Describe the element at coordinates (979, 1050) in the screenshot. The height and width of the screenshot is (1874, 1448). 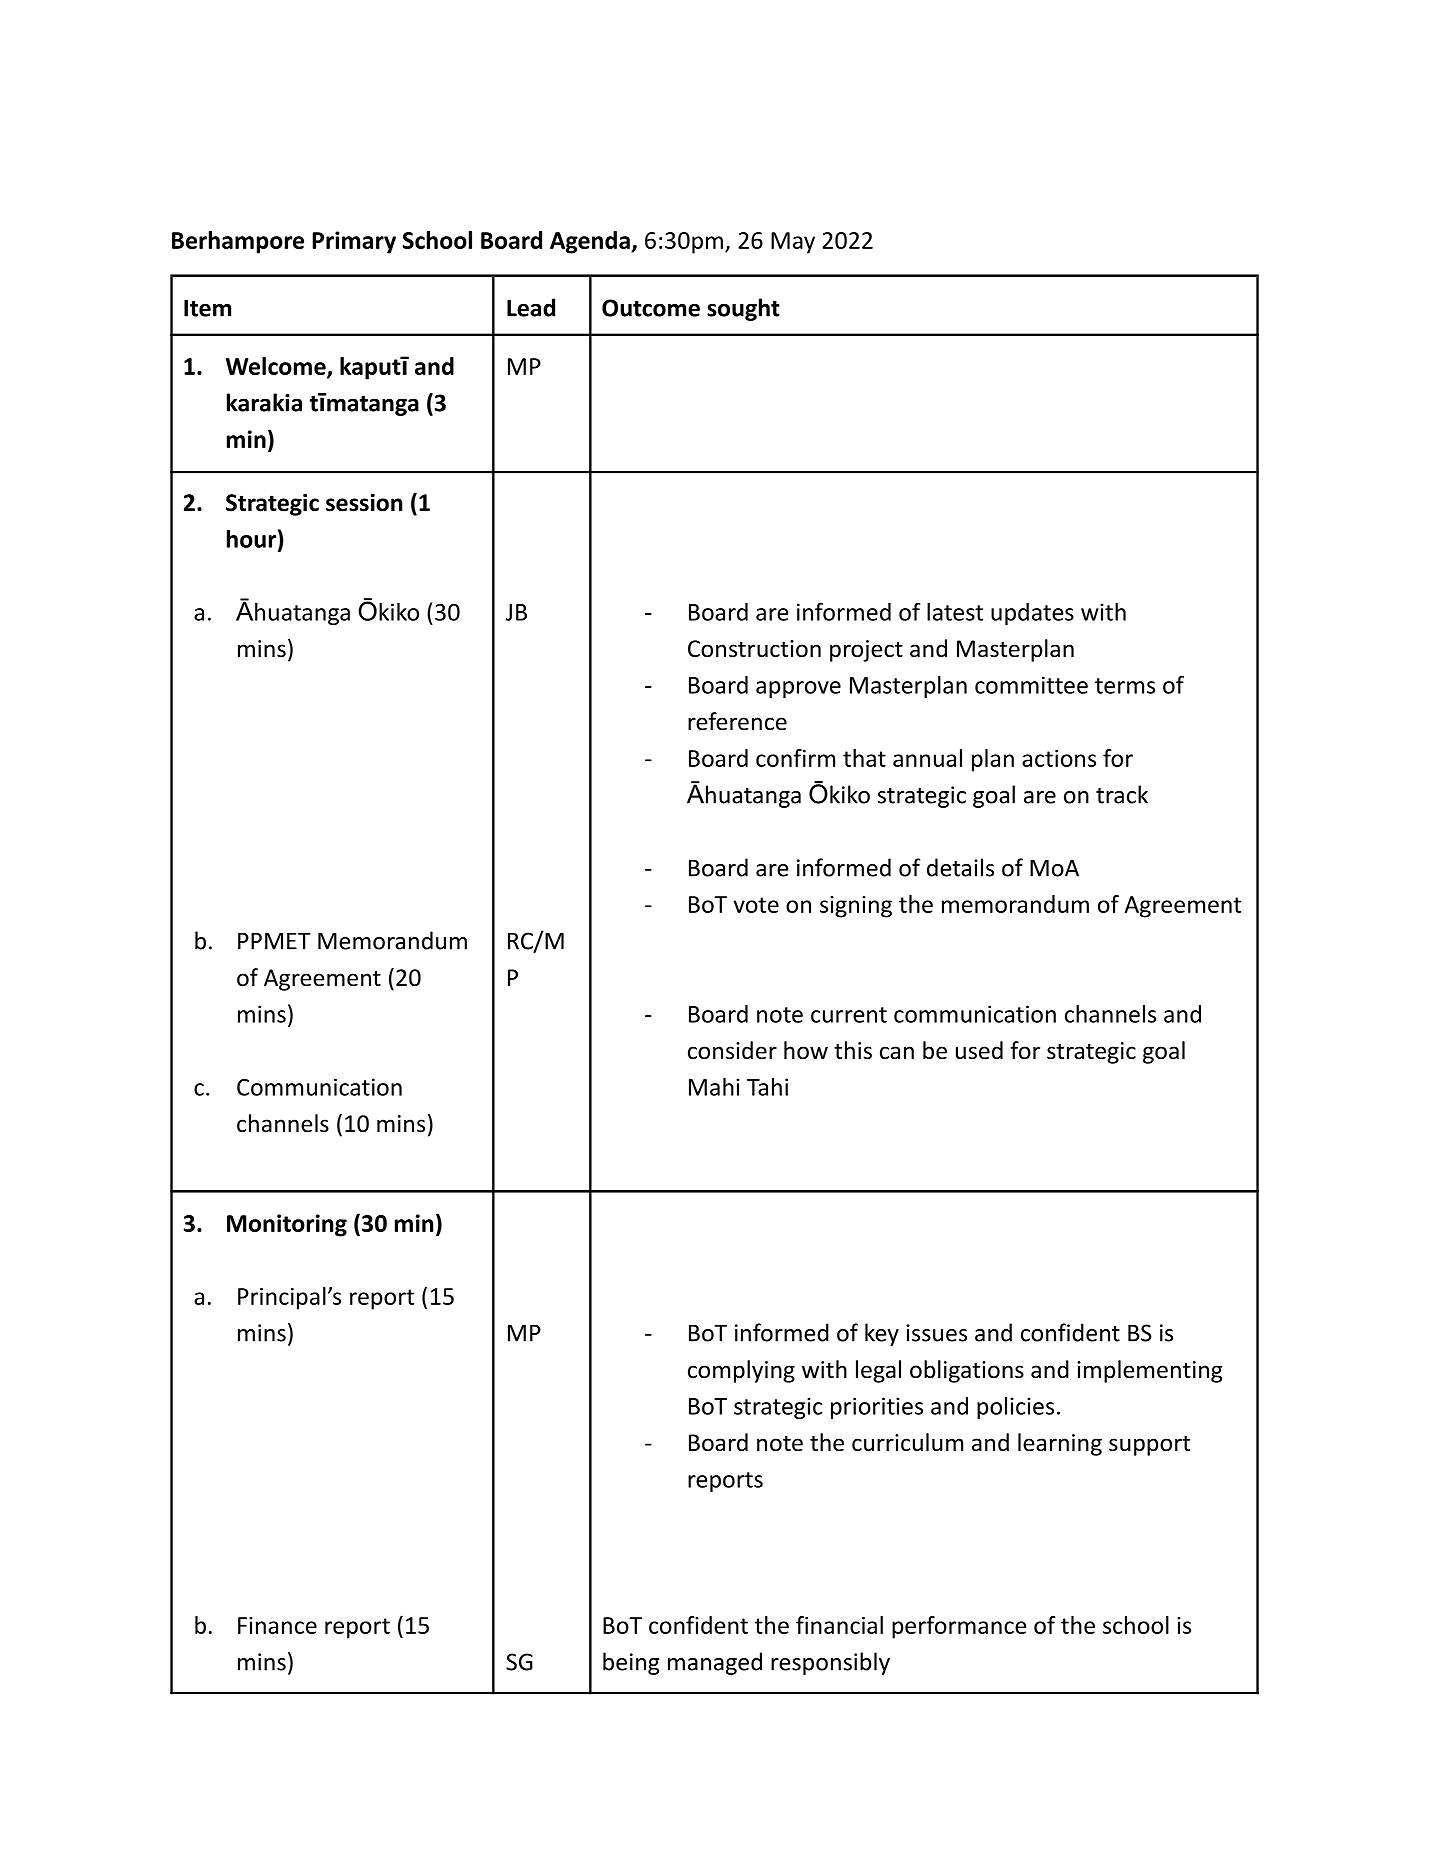
I see `used` at that location.
